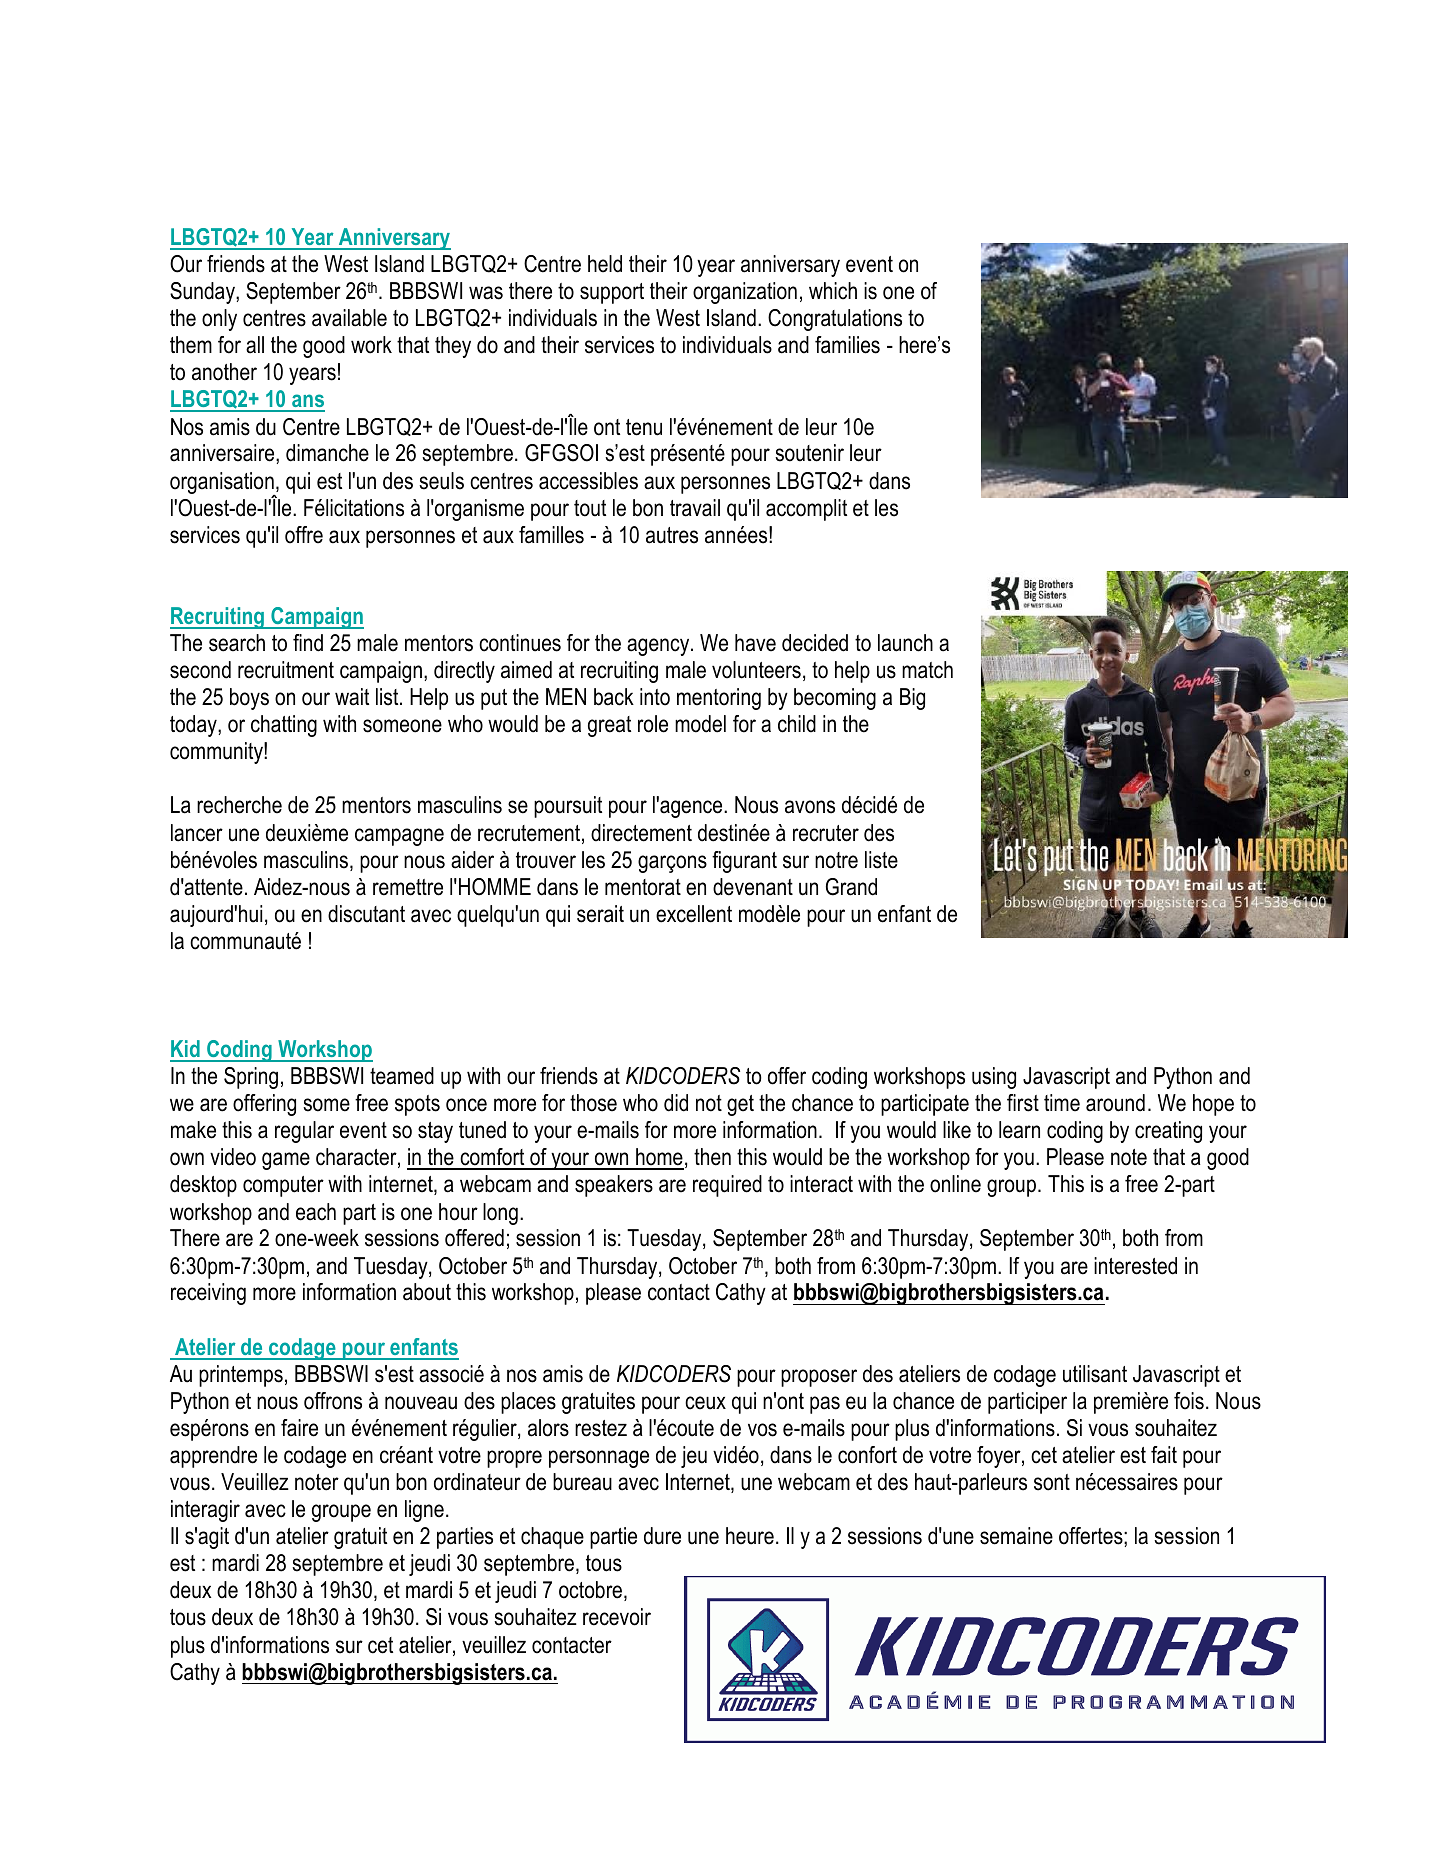  I want to click on ligne, so click(424, 1511).
